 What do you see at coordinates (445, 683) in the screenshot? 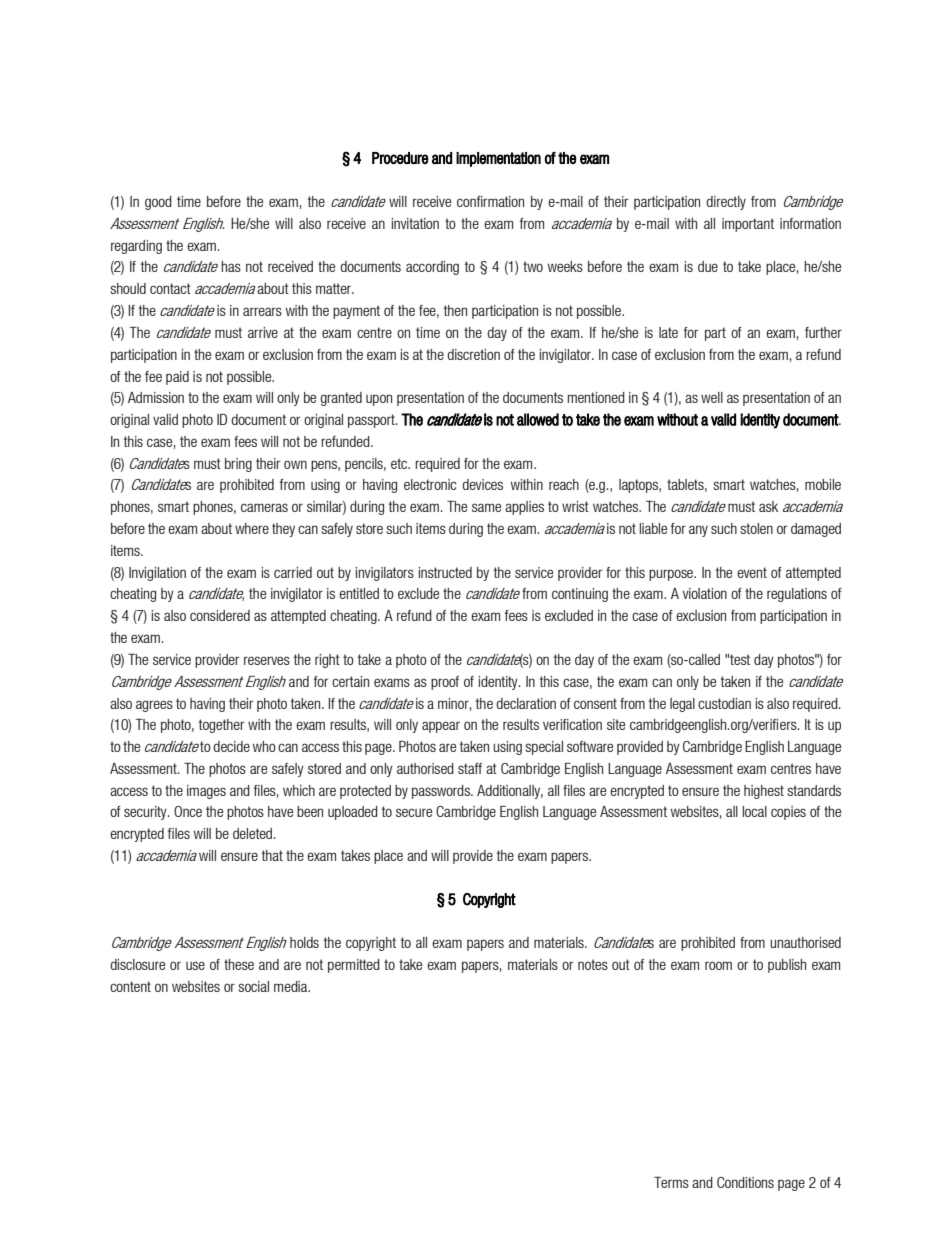
I see `proof` at bounding box center [445, 683].
